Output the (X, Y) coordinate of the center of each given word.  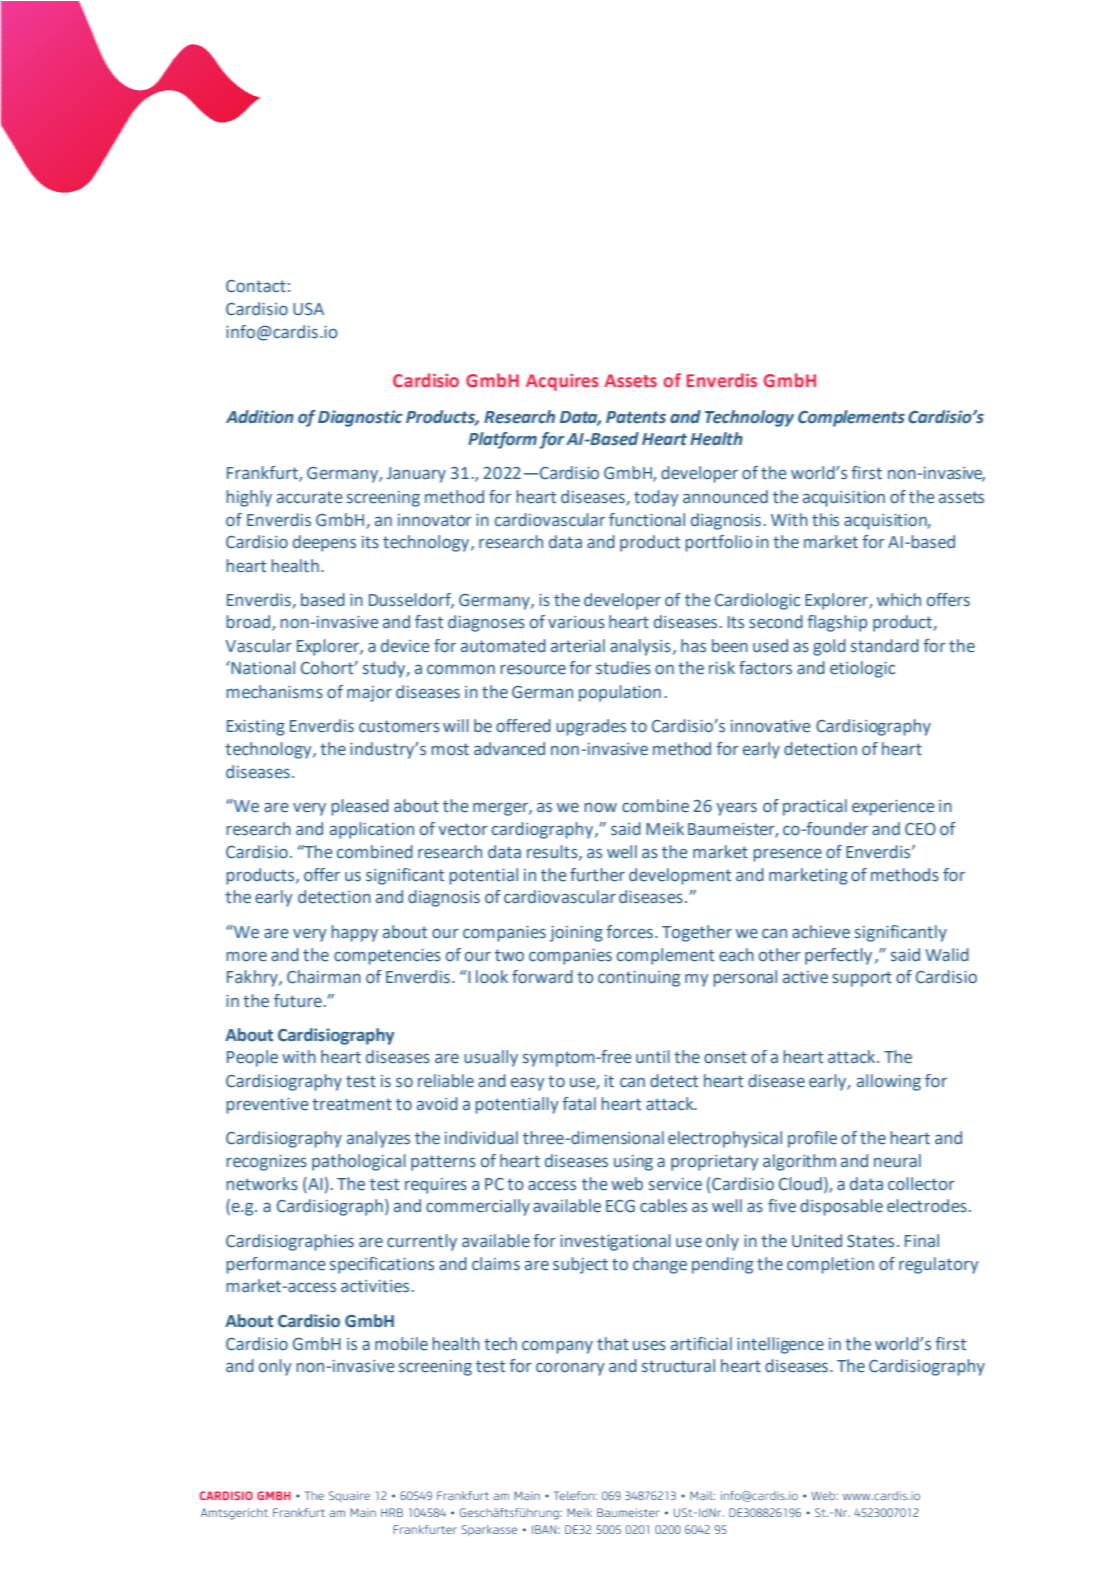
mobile (401, 1344)
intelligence (780, 1345)
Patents (636, 417)
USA (308, 309)
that (613, 1344)
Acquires (562, 382)
